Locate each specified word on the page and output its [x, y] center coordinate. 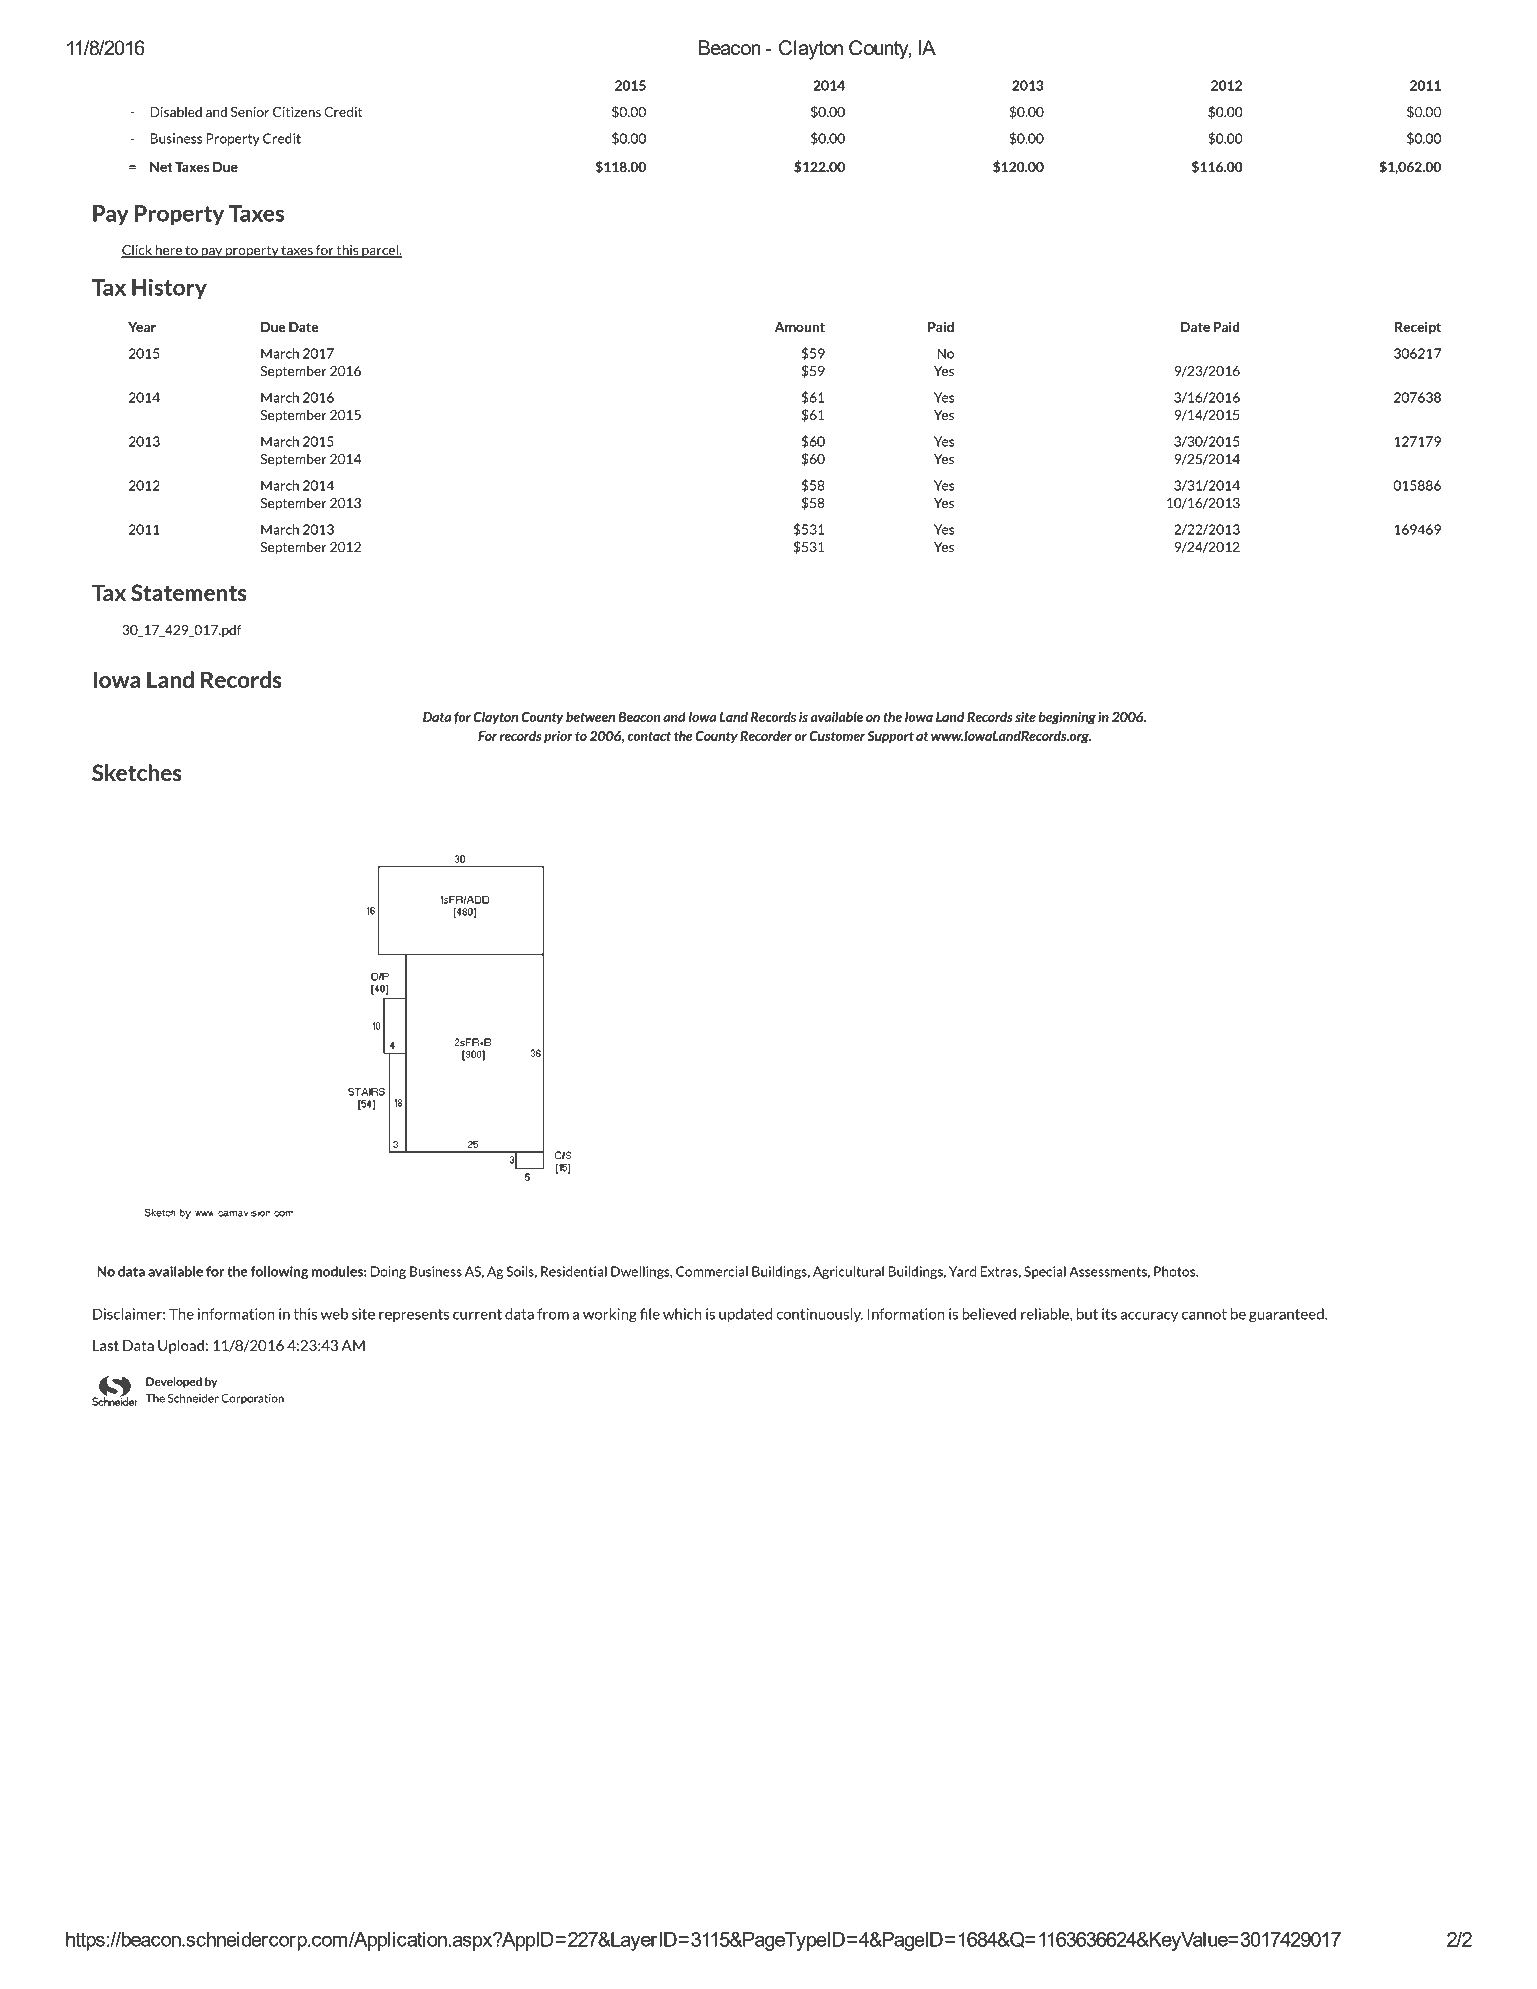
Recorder [766, 736]
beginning [1067, 718]
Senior [250, 112]
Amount [800, 327]
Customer [837, 736]
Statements [189, 592]
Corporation [252, 1399]
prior [558, 737]
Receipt [1418, 328]
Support [890, 737]
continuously [819, 1315]
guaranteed [1287, 1315]
